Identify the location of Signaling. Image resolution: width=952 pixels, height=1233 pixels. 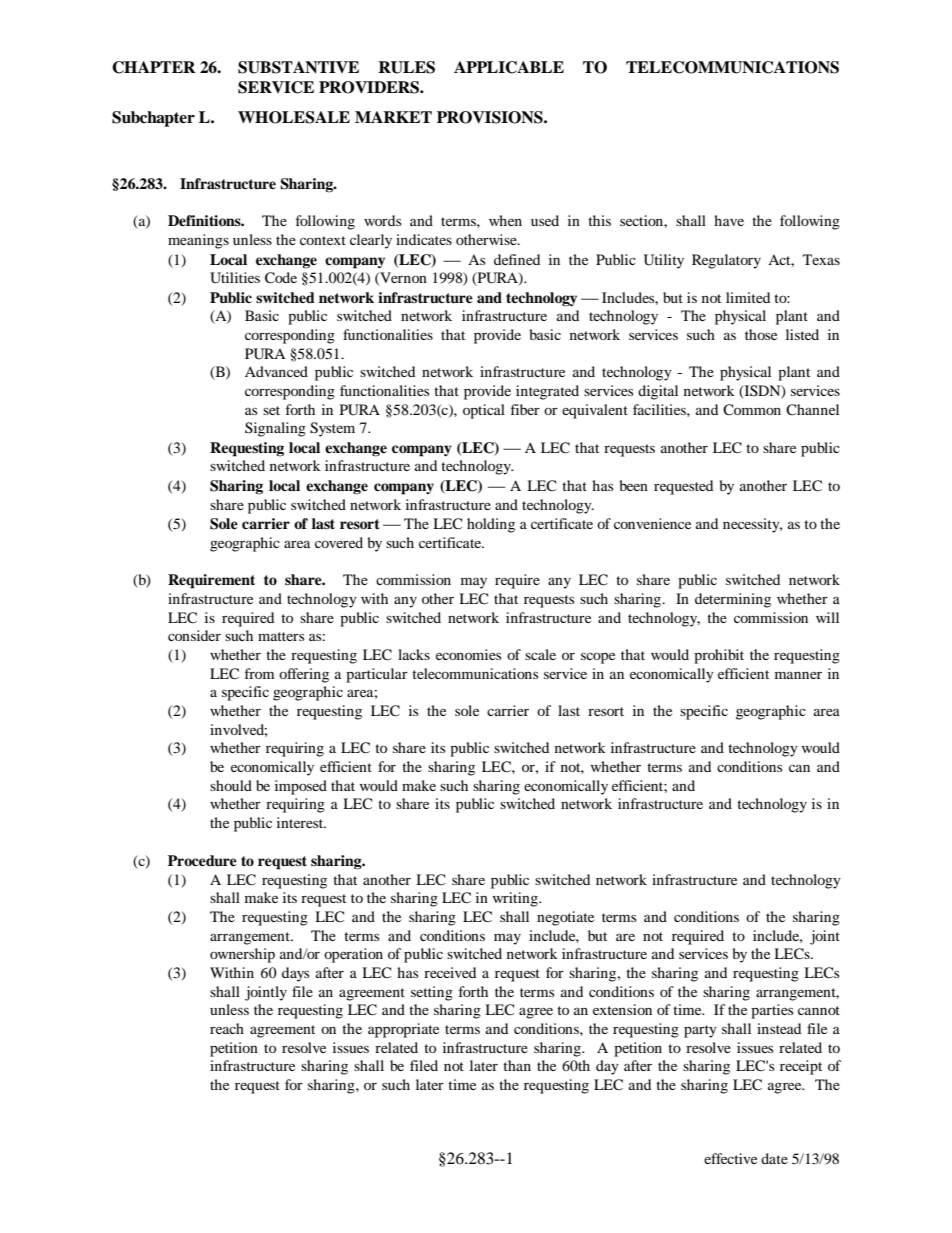
(275, 429).
